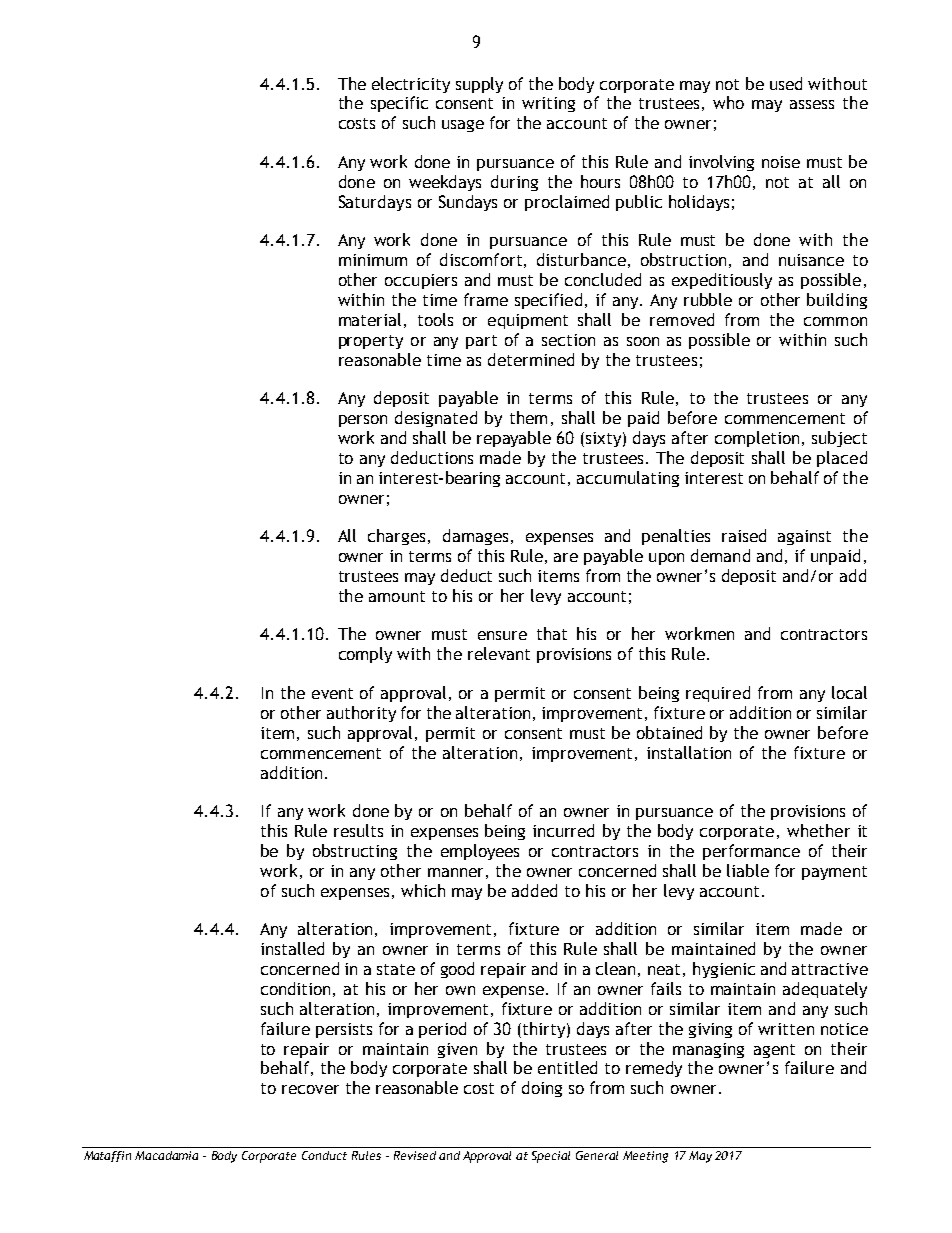 This page has height=1233, width=952. I want to click on demand, so click(720, 555).
